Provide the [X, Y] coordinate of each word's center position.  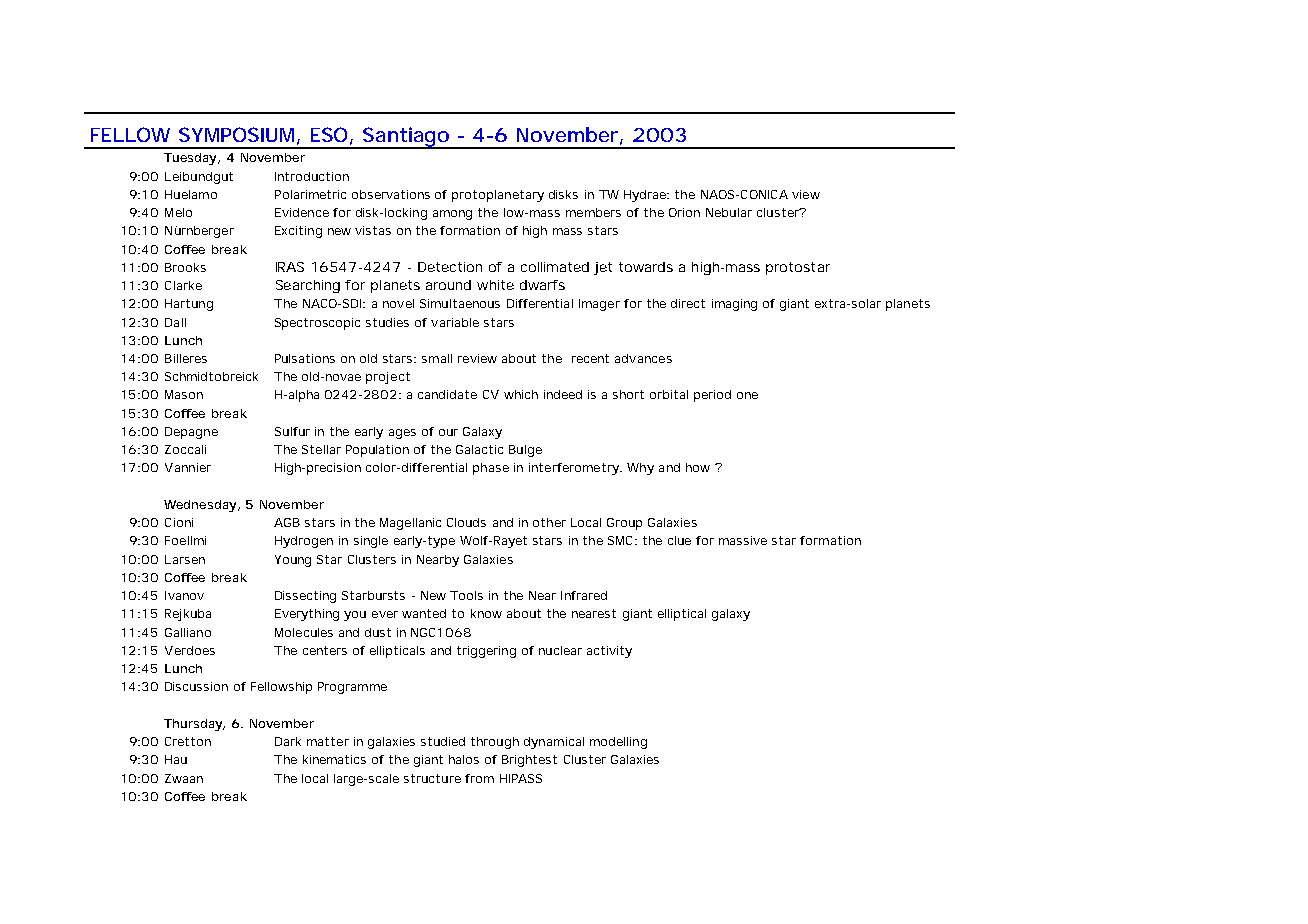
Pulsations [305, 358]
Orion [684, 212]
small [437, 358]
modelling [618, 743]
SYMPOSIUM [239, 136]
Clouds [466, 522]
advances [643, 358]
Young [293, 561]
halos [464, 759]
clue [679, 540]
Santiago [407, 138]
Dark [288, 741]
